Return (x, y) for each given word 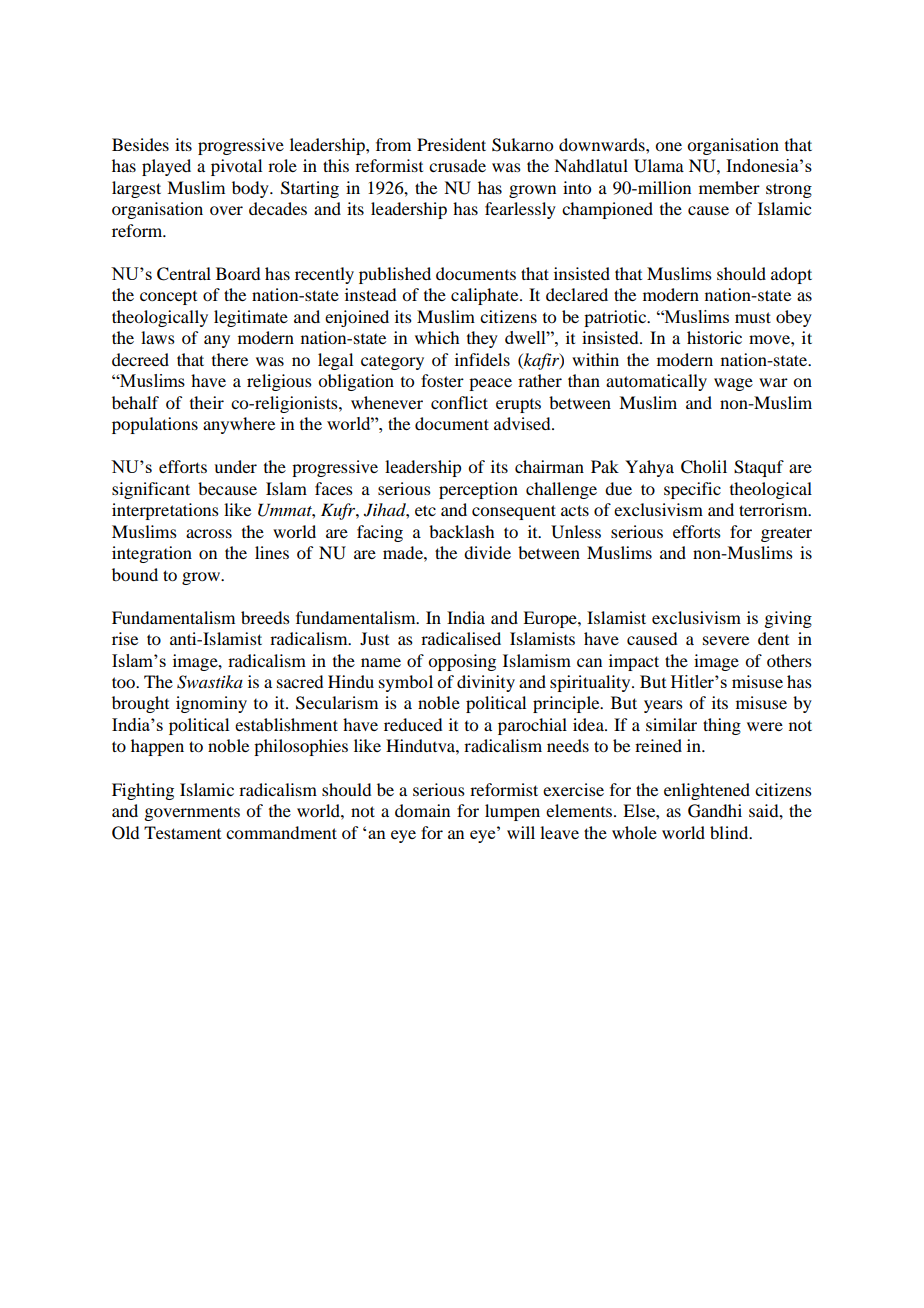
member (729, 187)
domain (422, 810)
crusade (457, 165)
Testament (182, 832)
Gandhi (715, 811)
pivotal (236, 167)
